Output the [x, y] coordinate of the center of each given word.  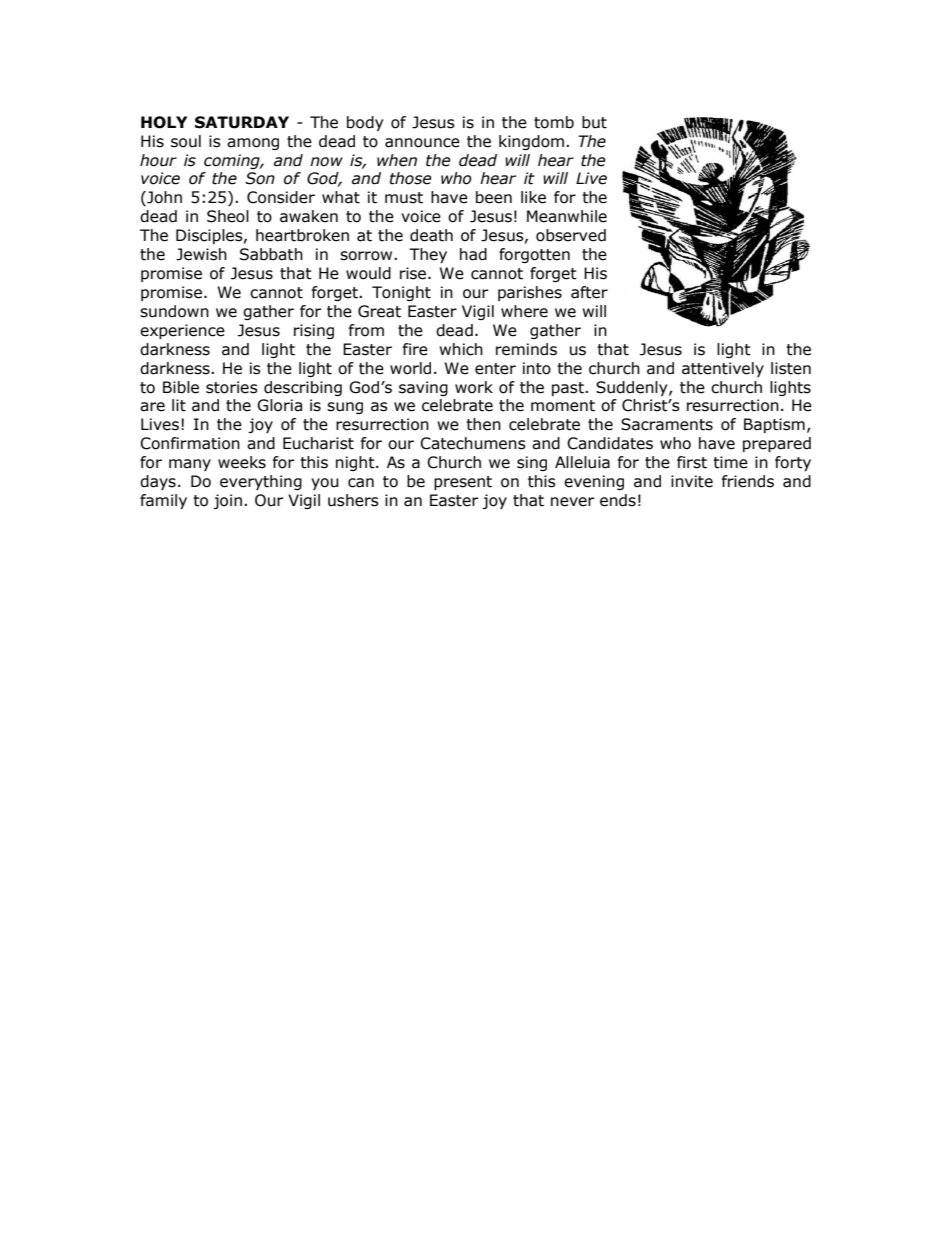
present [463, 483]
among [253, 144]
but [594, 122]
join [227, 501]
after [589, 292]
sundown [174, 311]
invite [692, 481]
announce [422, 143]
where [524, 311]
